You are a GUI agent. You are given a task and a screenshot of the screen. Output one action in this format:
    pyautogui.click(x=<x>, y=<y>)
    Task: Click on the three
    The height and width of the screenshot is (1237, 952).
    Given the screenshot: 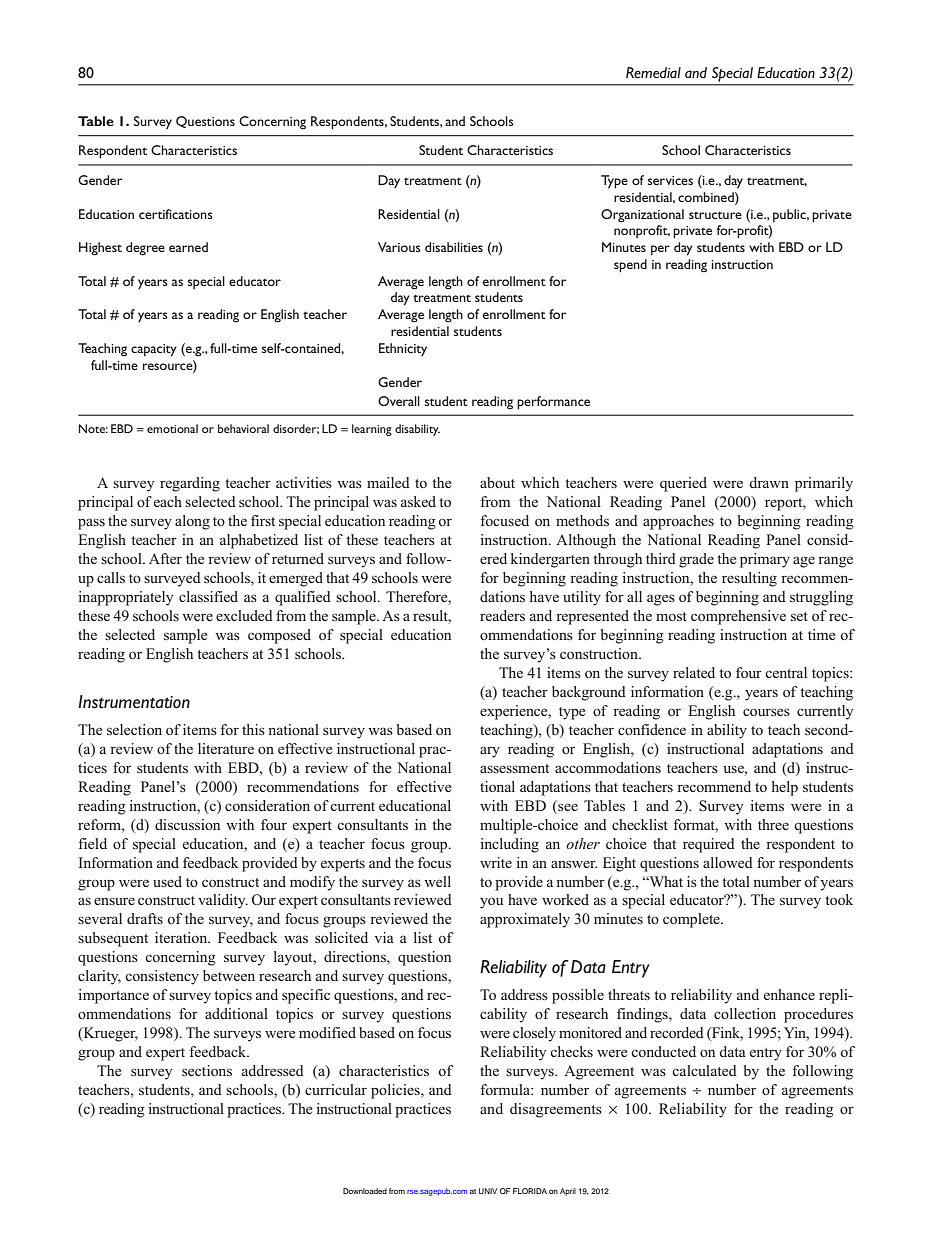 What is the action you would take?
    pyautogui.click(x=773, y=824)
